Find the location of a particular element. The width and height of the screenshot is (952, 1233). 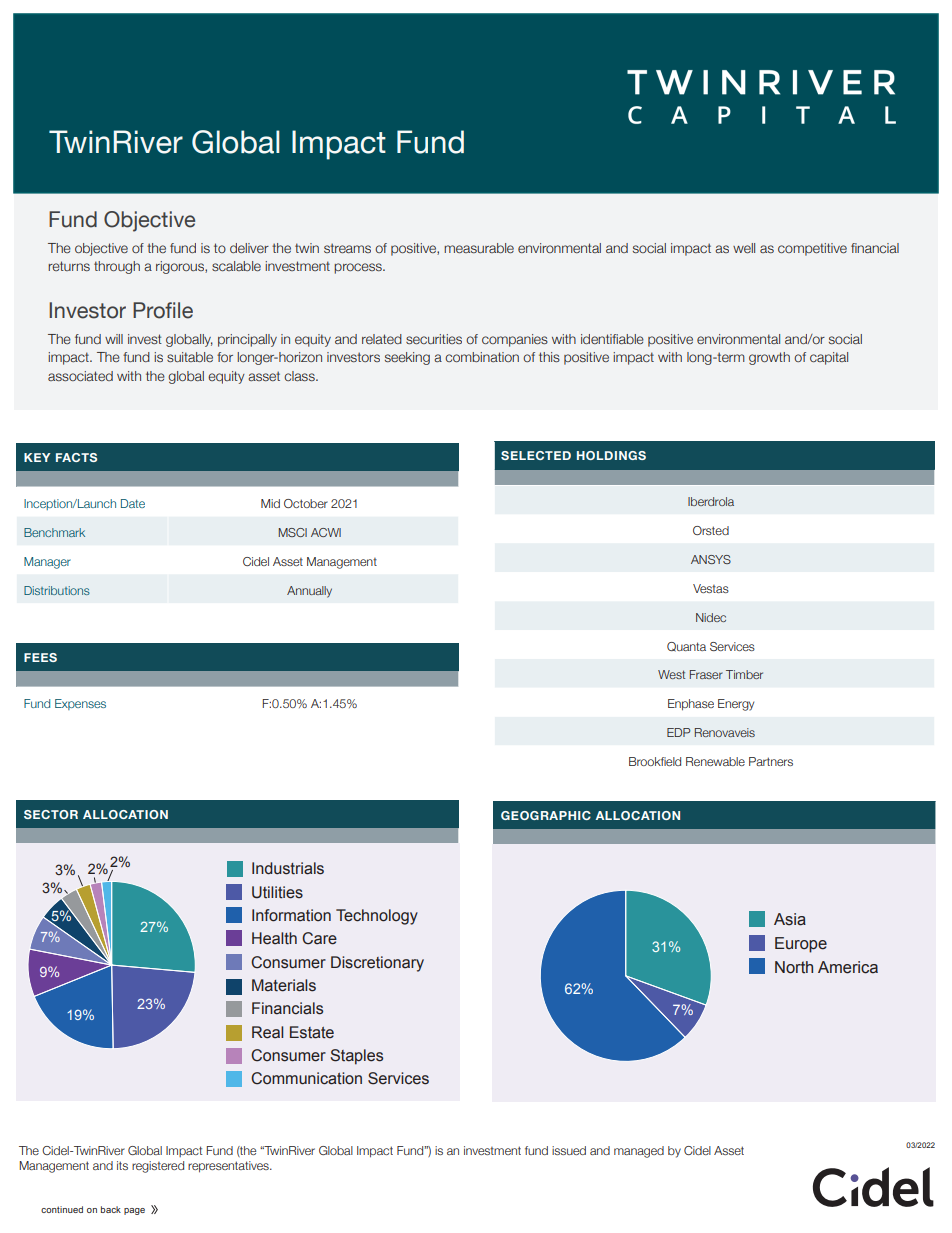

Health is located at coordinates (274, 938).
